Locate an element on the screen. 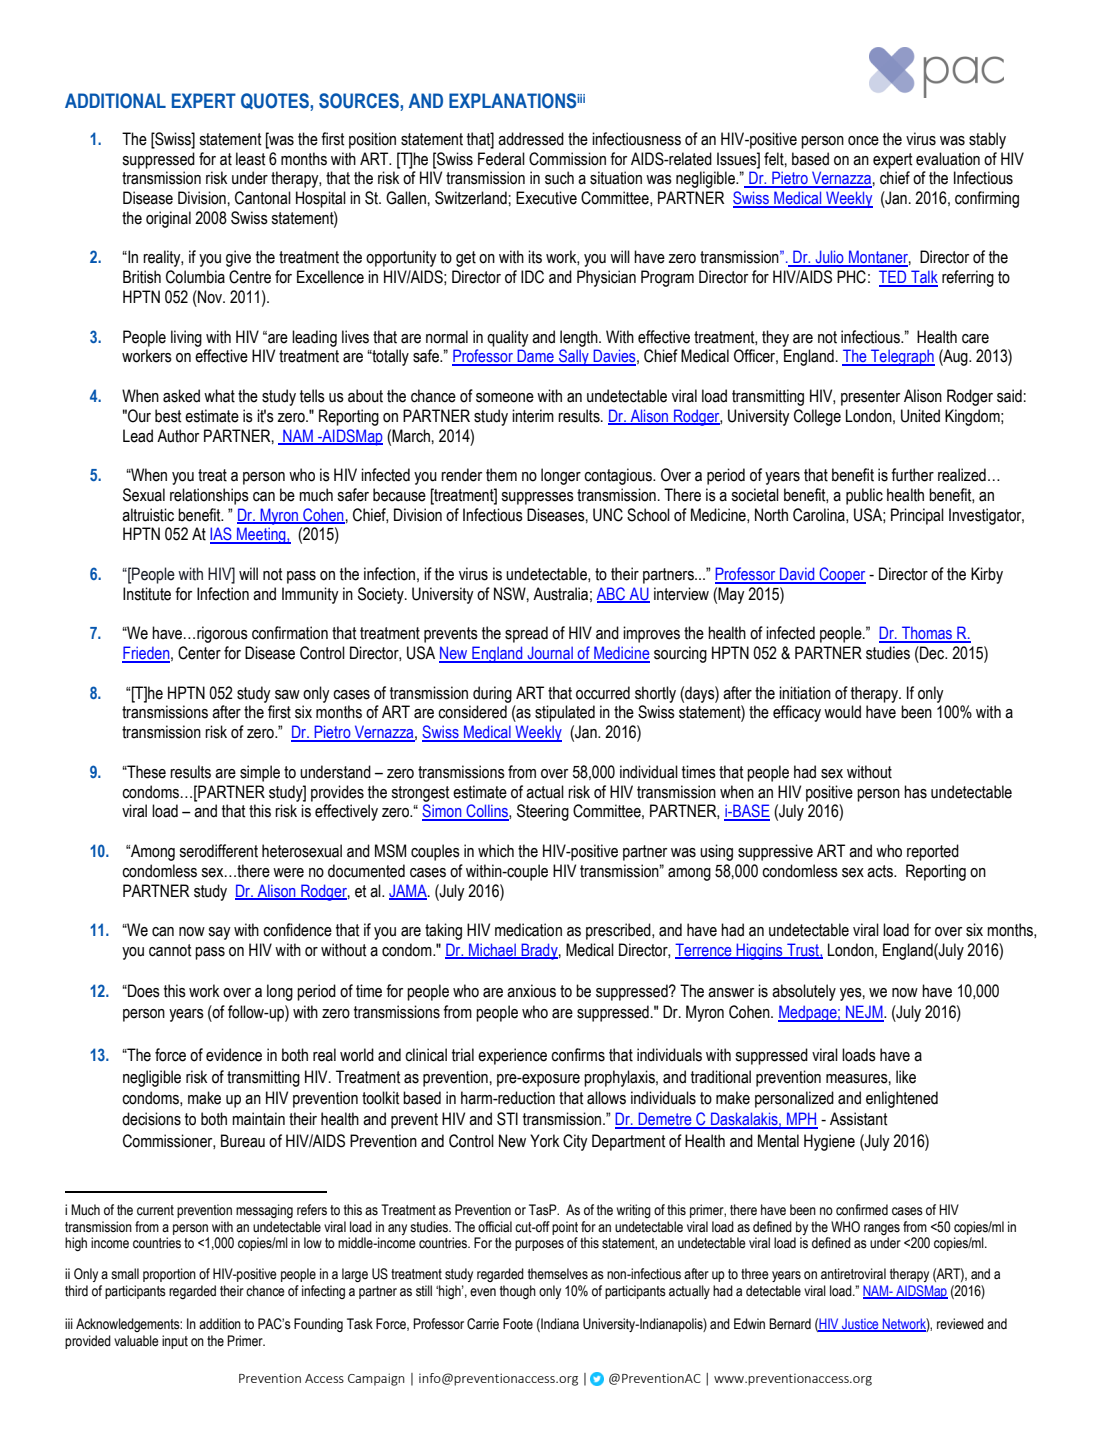 This screenshot has width=1110, height=1437. simple is located at coordinates (260, 773).
